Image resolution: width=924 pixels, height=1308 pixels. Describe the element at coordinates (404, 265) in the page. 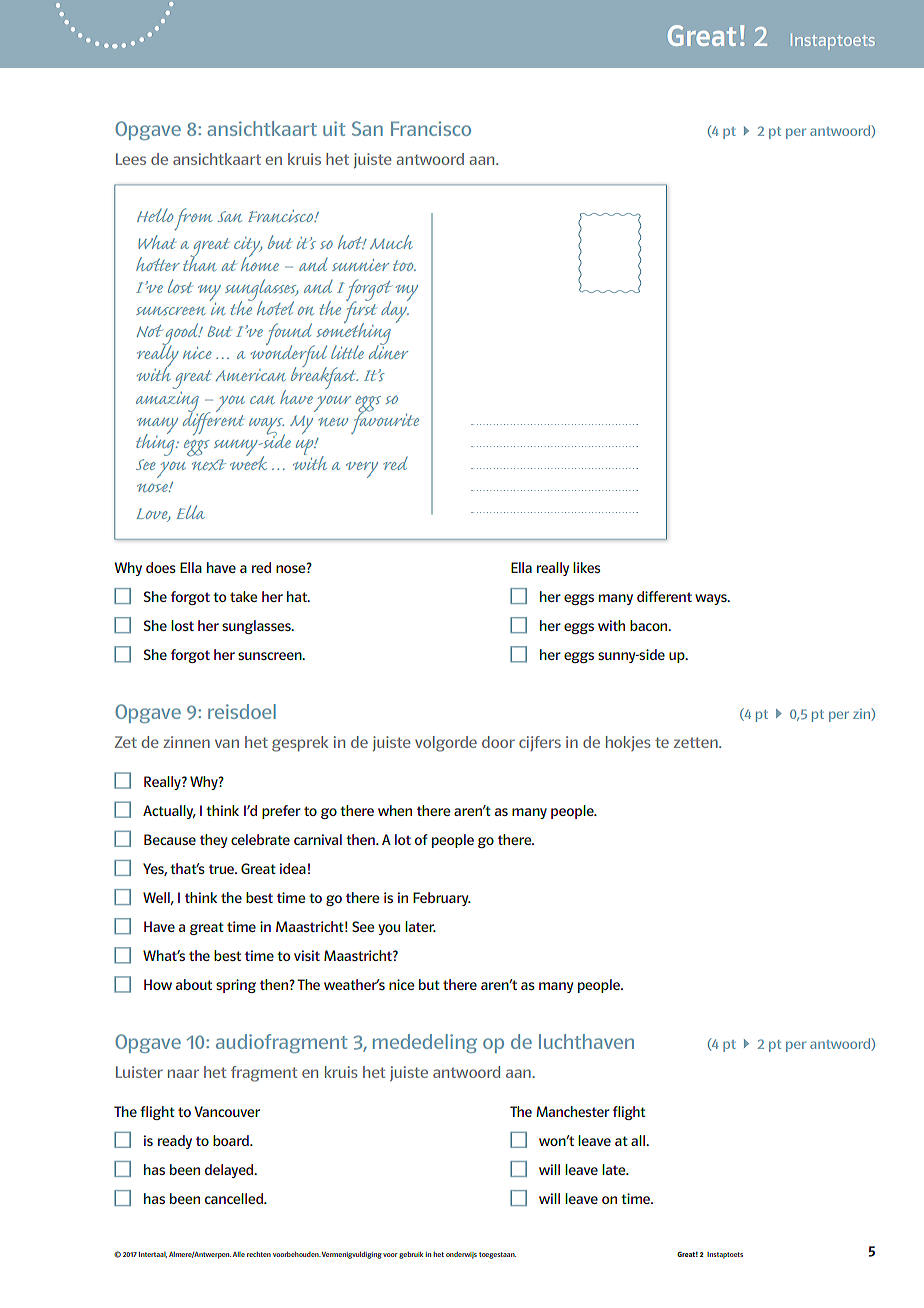

I see `too` at that location.
